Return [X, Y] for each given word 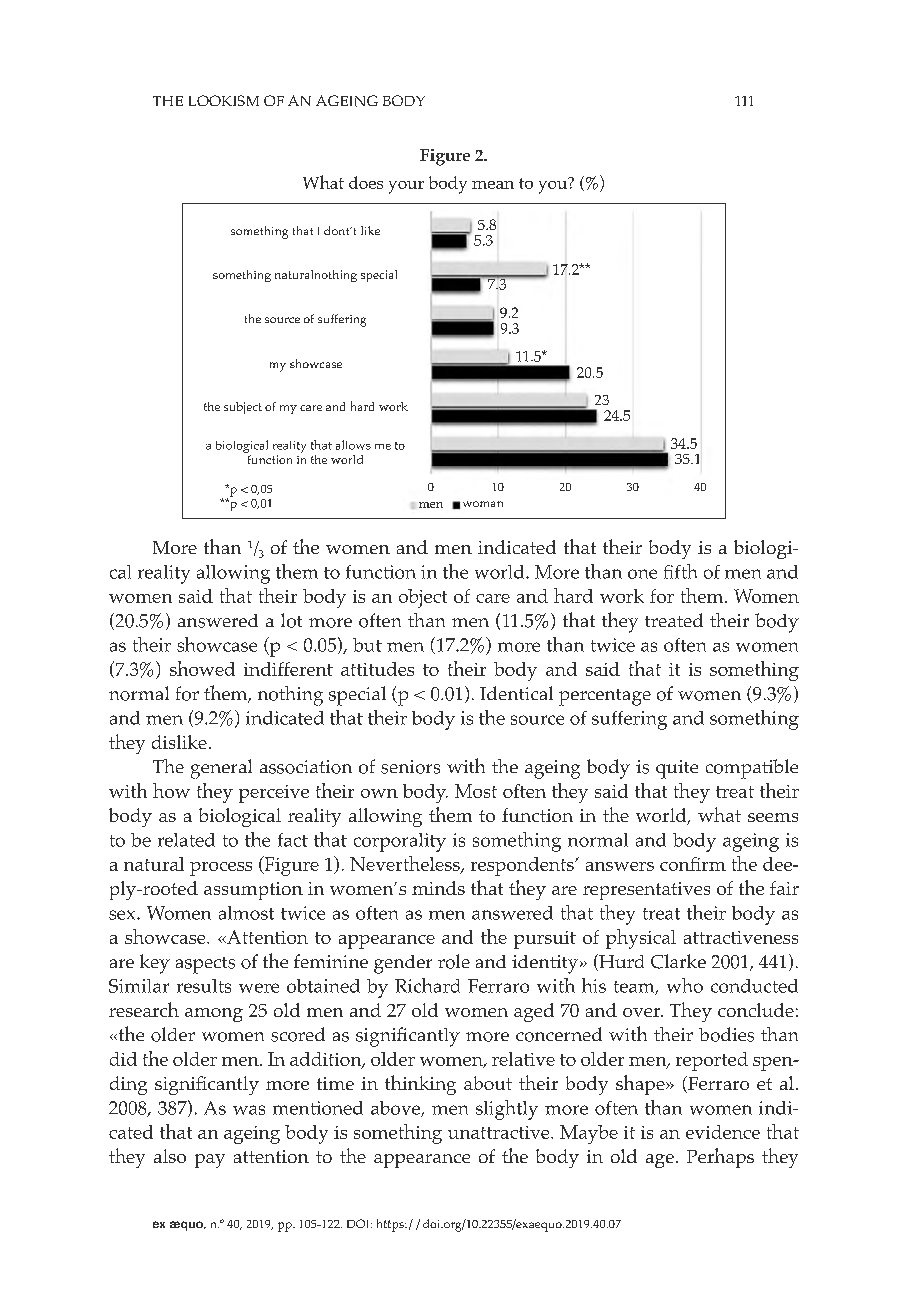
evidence [723, 1132]
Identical [516, 693]
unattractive [500, 1132]
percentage [605, 697]
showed [202, 668]
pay [210, 1161]
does [366, 182]
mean [493, 185]
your [406, 187]
